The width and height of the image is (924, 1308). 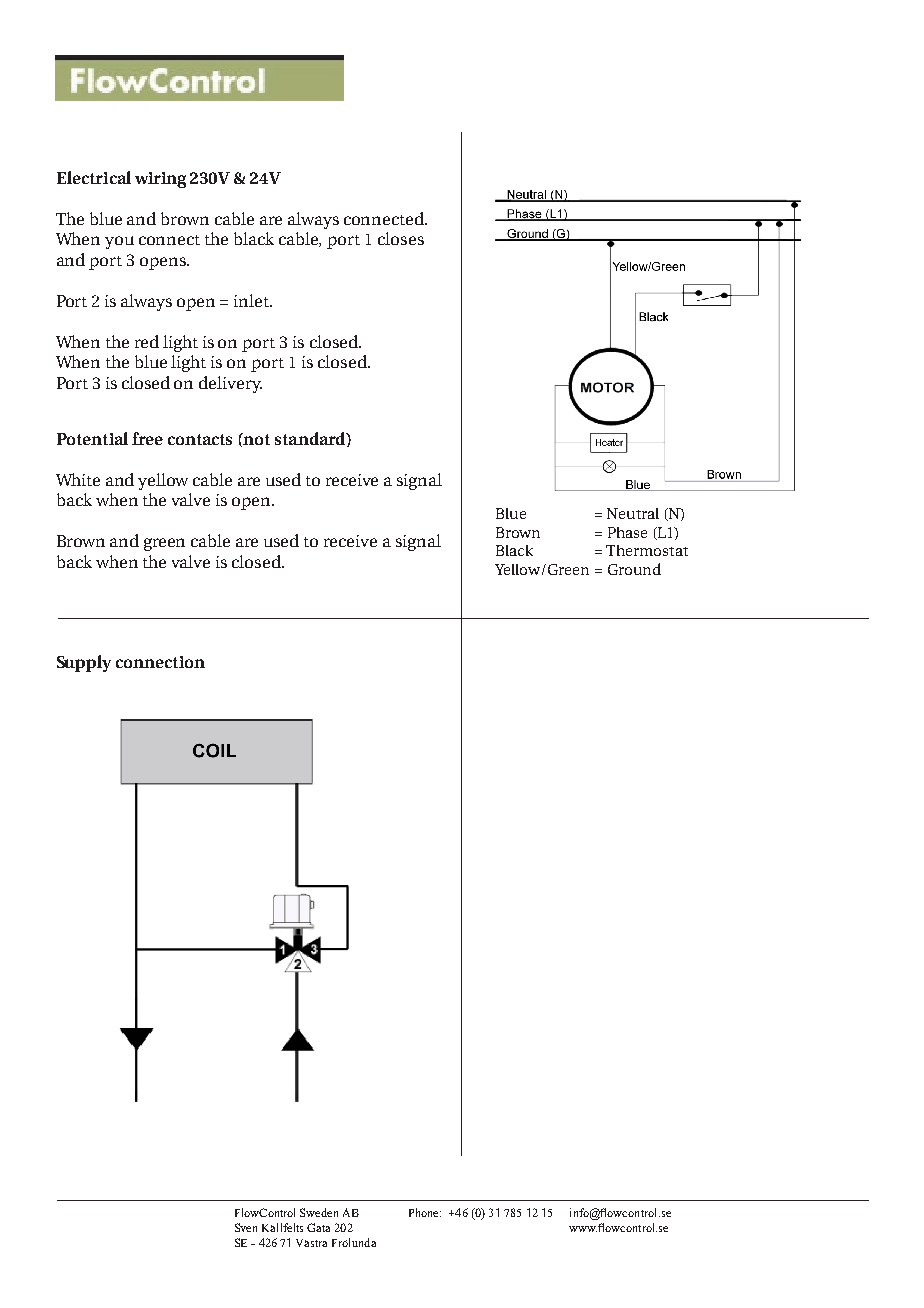 I want to click on Supply, so click(x=84, y=663).
